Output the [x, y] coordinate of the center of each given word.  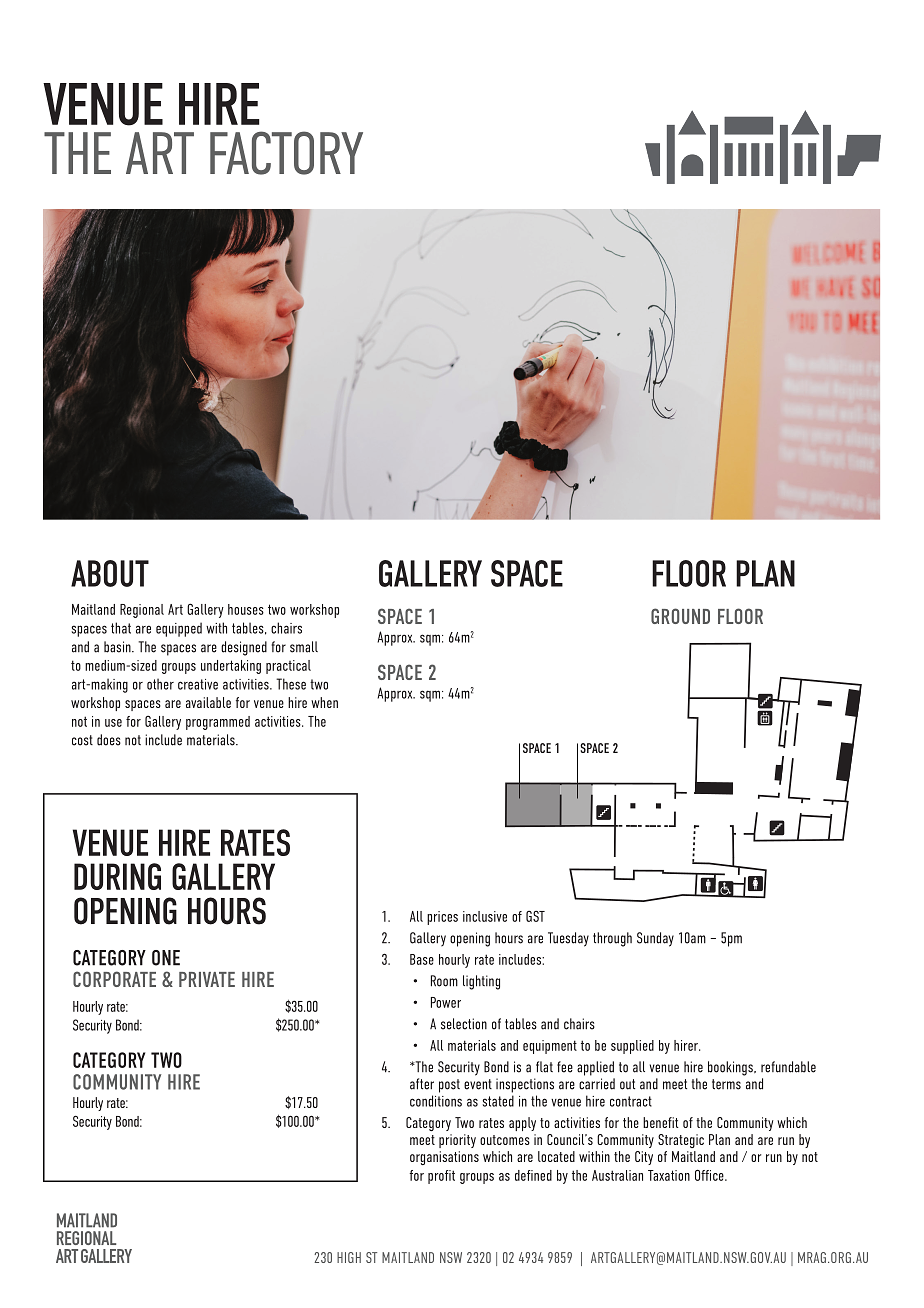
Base [422, 959]
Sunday [655, 939]
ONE [166, 958]
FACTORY [286, 153]
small [304, 647]
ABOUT [110, 573]
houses [246, 609]
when [324, 702]
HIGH [349, 1257]
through [612, 939]
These [291, 684]
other [160, 684]
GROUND [680, 616]
